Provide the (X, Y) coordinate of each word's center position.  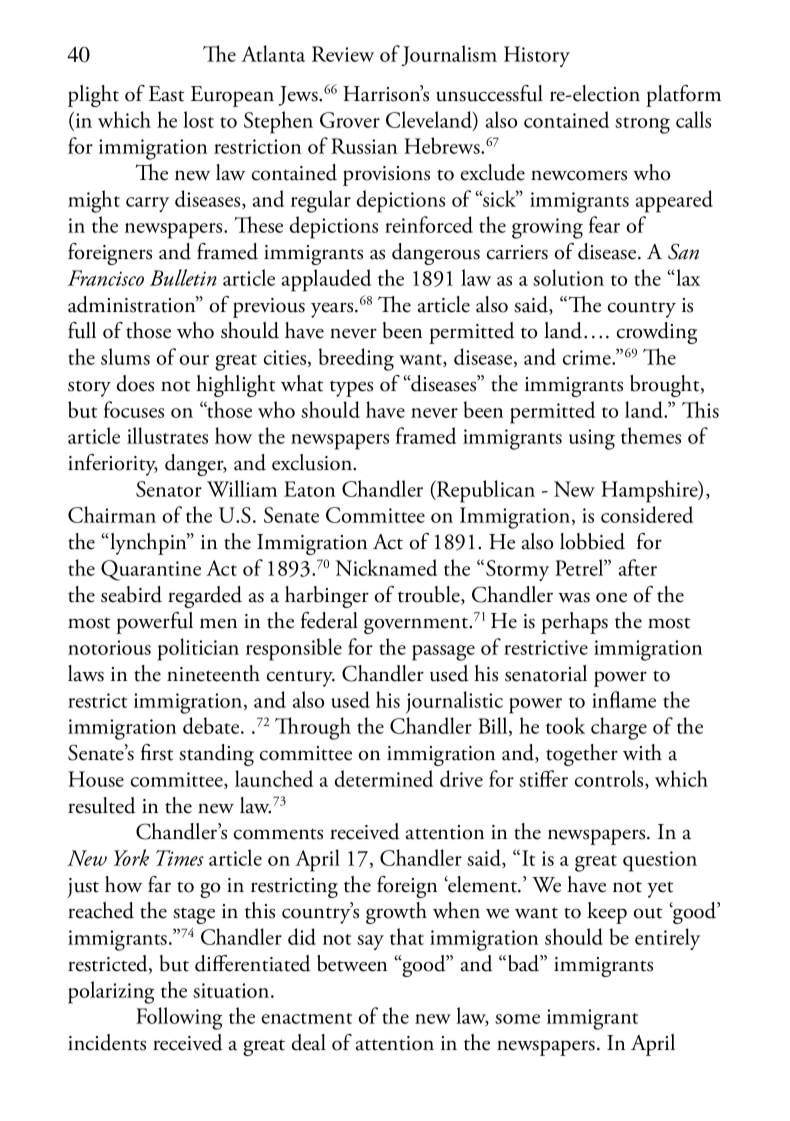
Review (343, 54)
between (352, 963)
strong (642, 125)
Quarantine (151, 570)
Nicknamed (386, 567)
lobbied (592, 541)
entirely (667, 939)
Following (179, 1018)
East (166, 94)
